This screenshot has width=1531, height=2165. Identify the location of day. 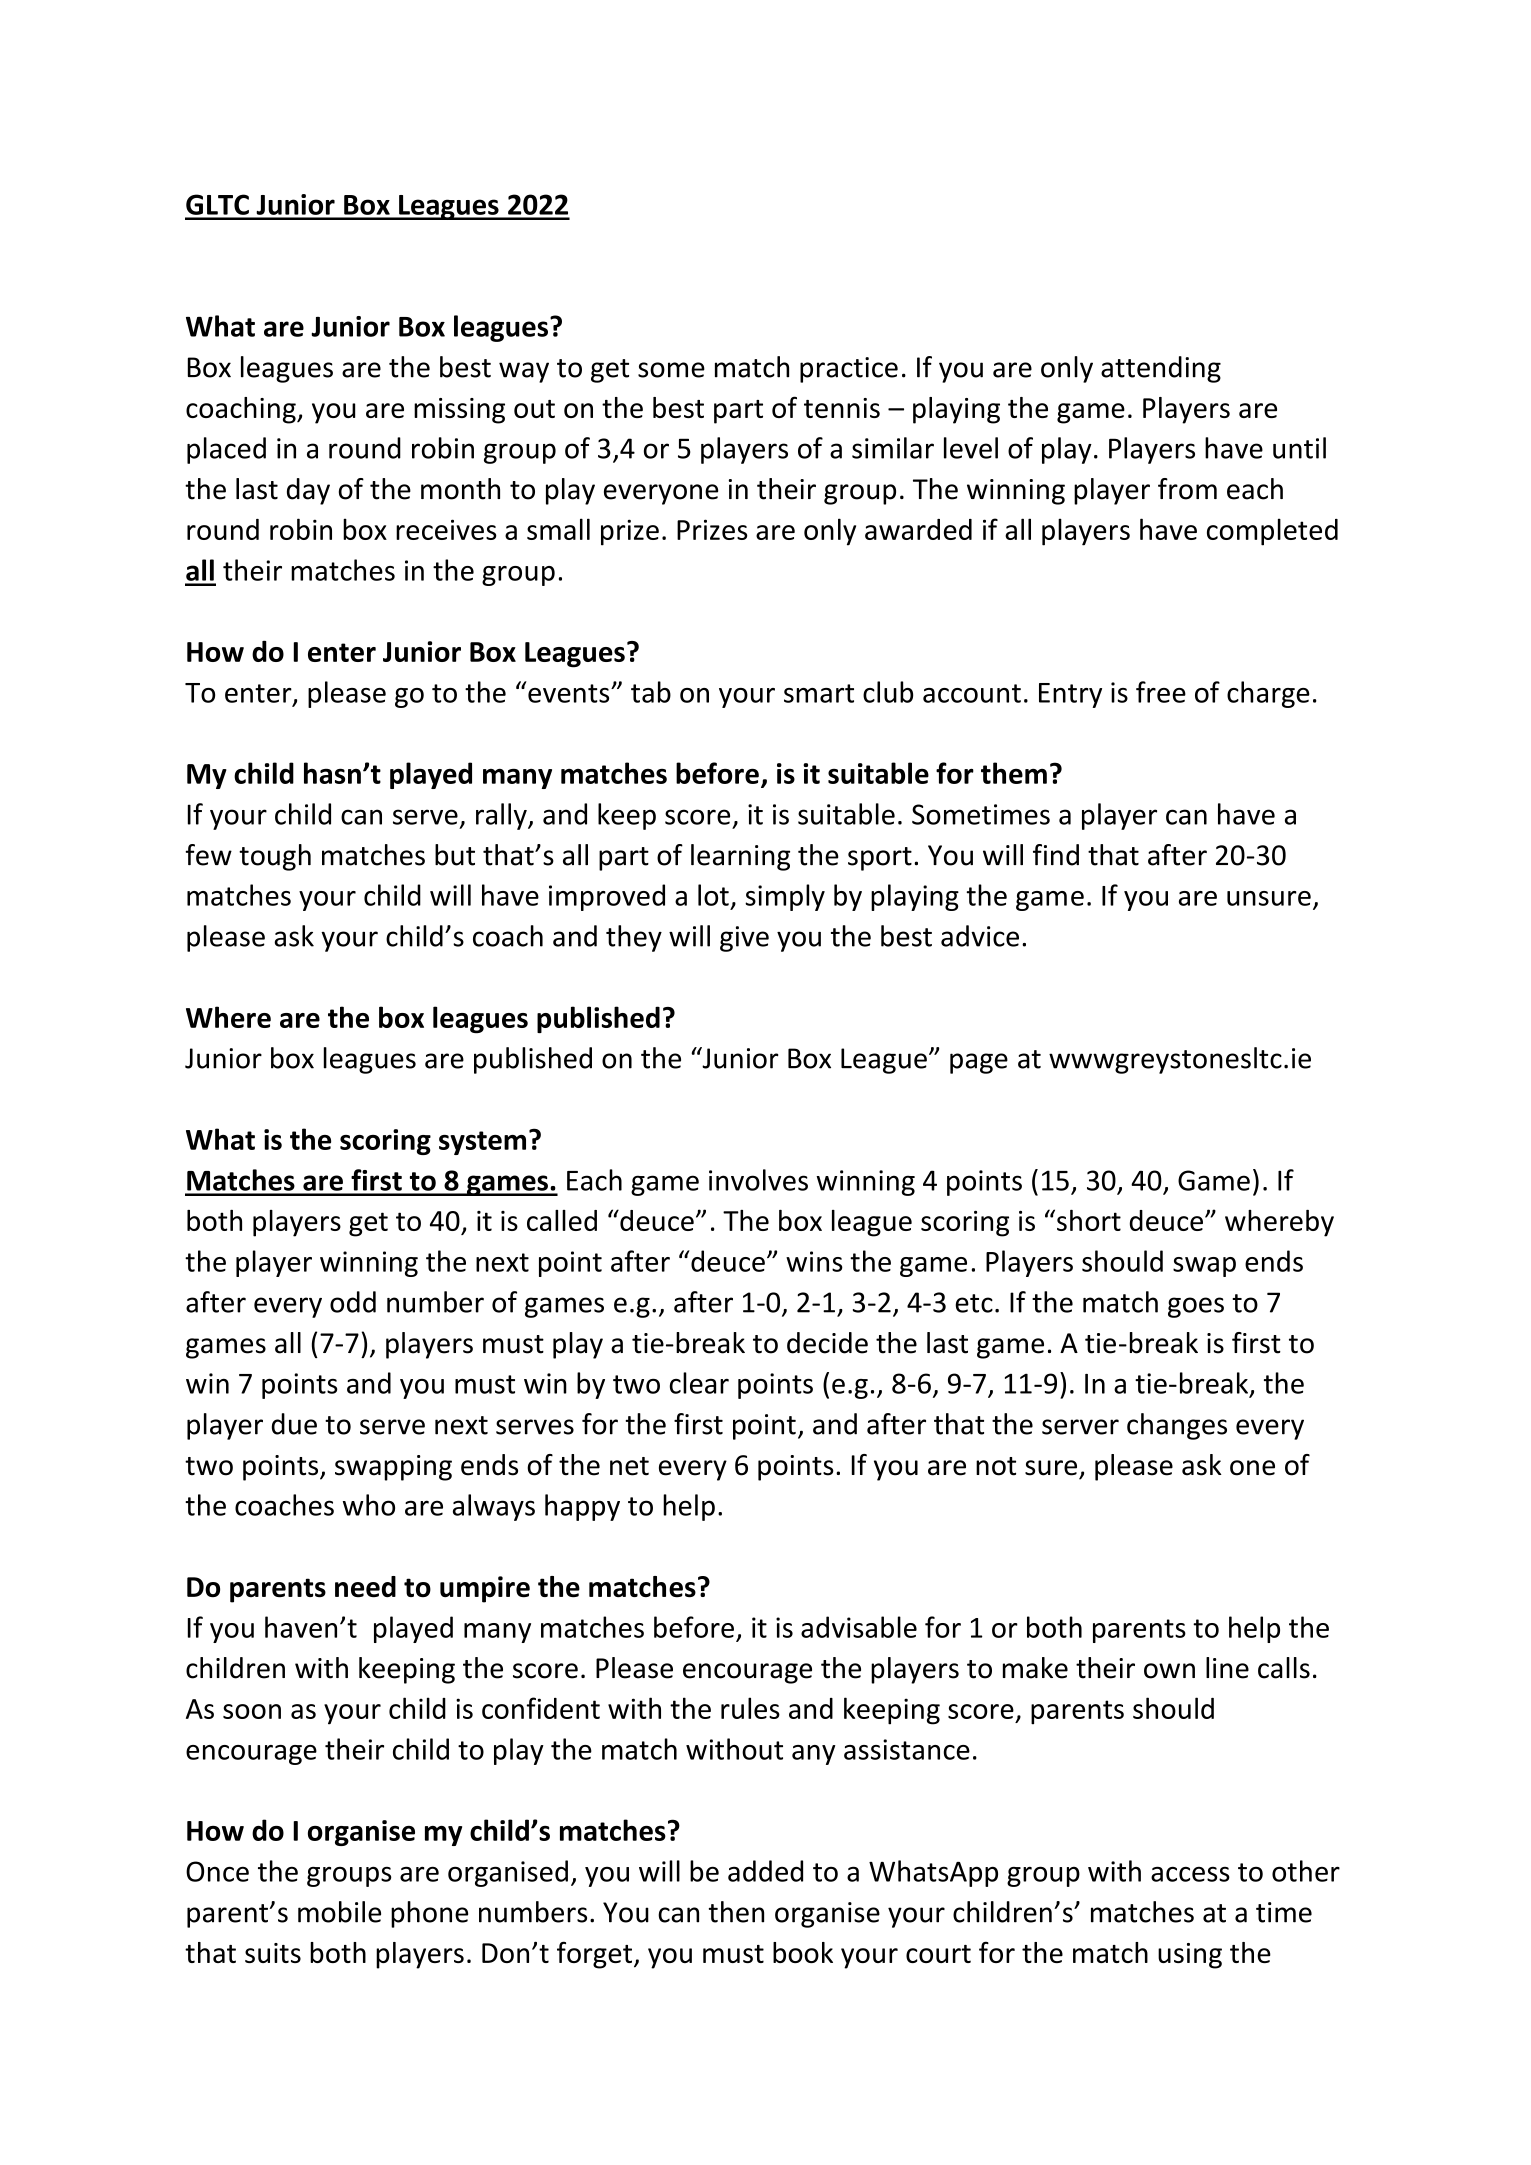
(308, 491).
